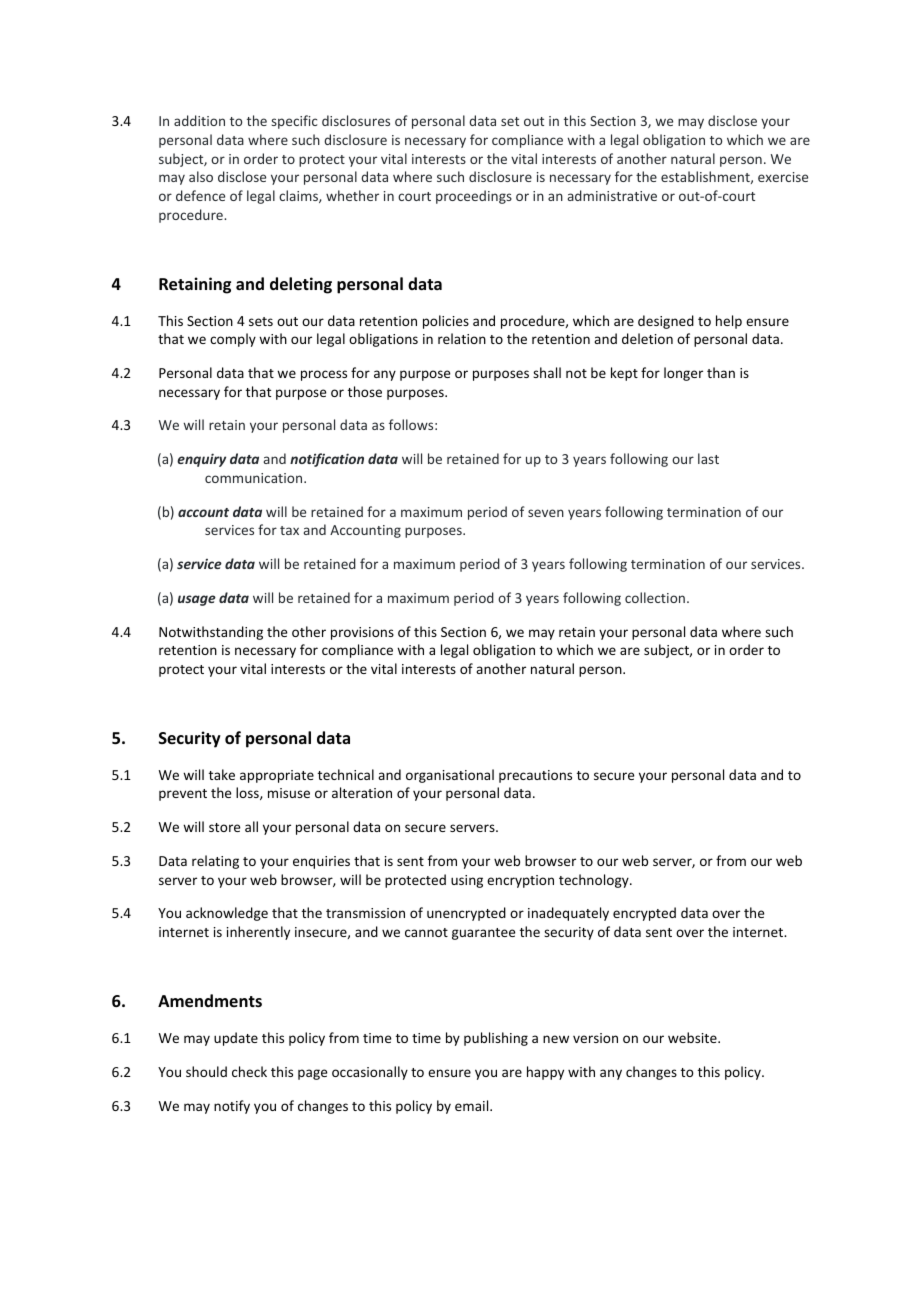  I want to click on relation, so click(462, 338).
